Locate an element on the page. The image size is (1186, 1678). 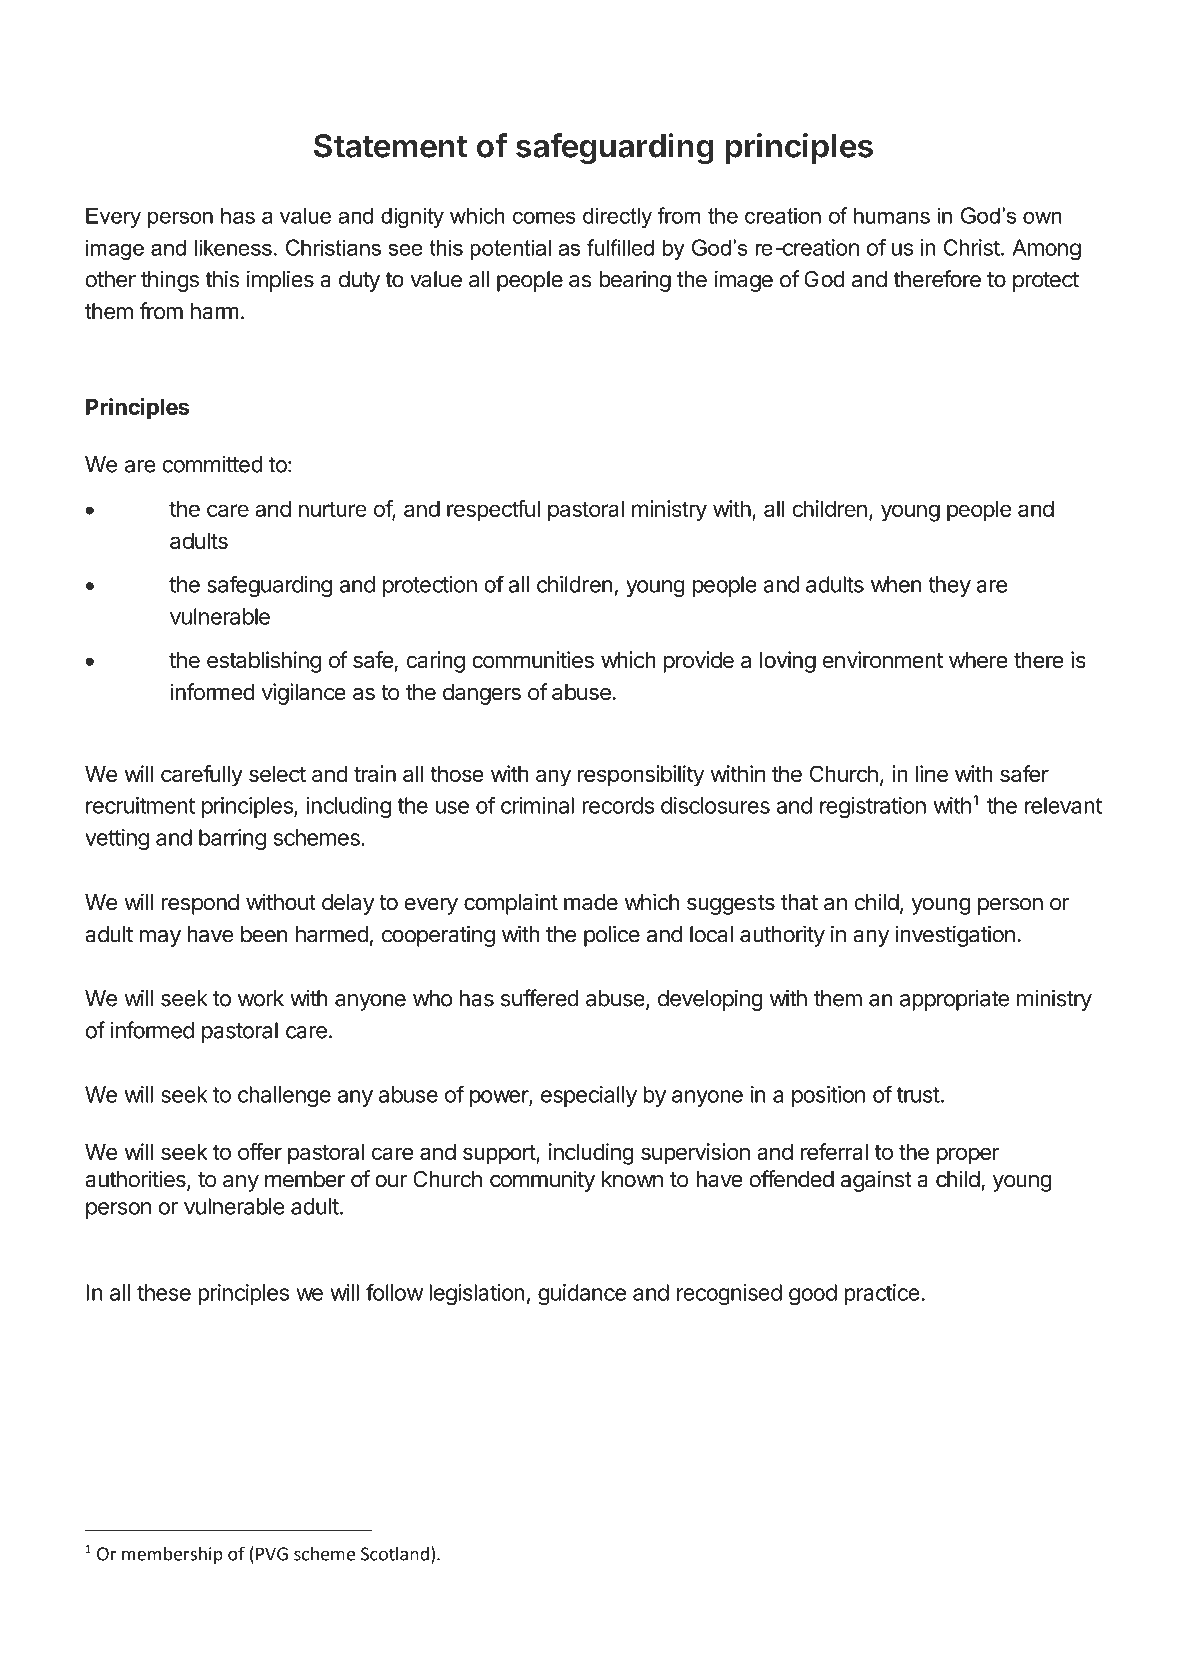
likeness is located at coordinates (233, 247).
